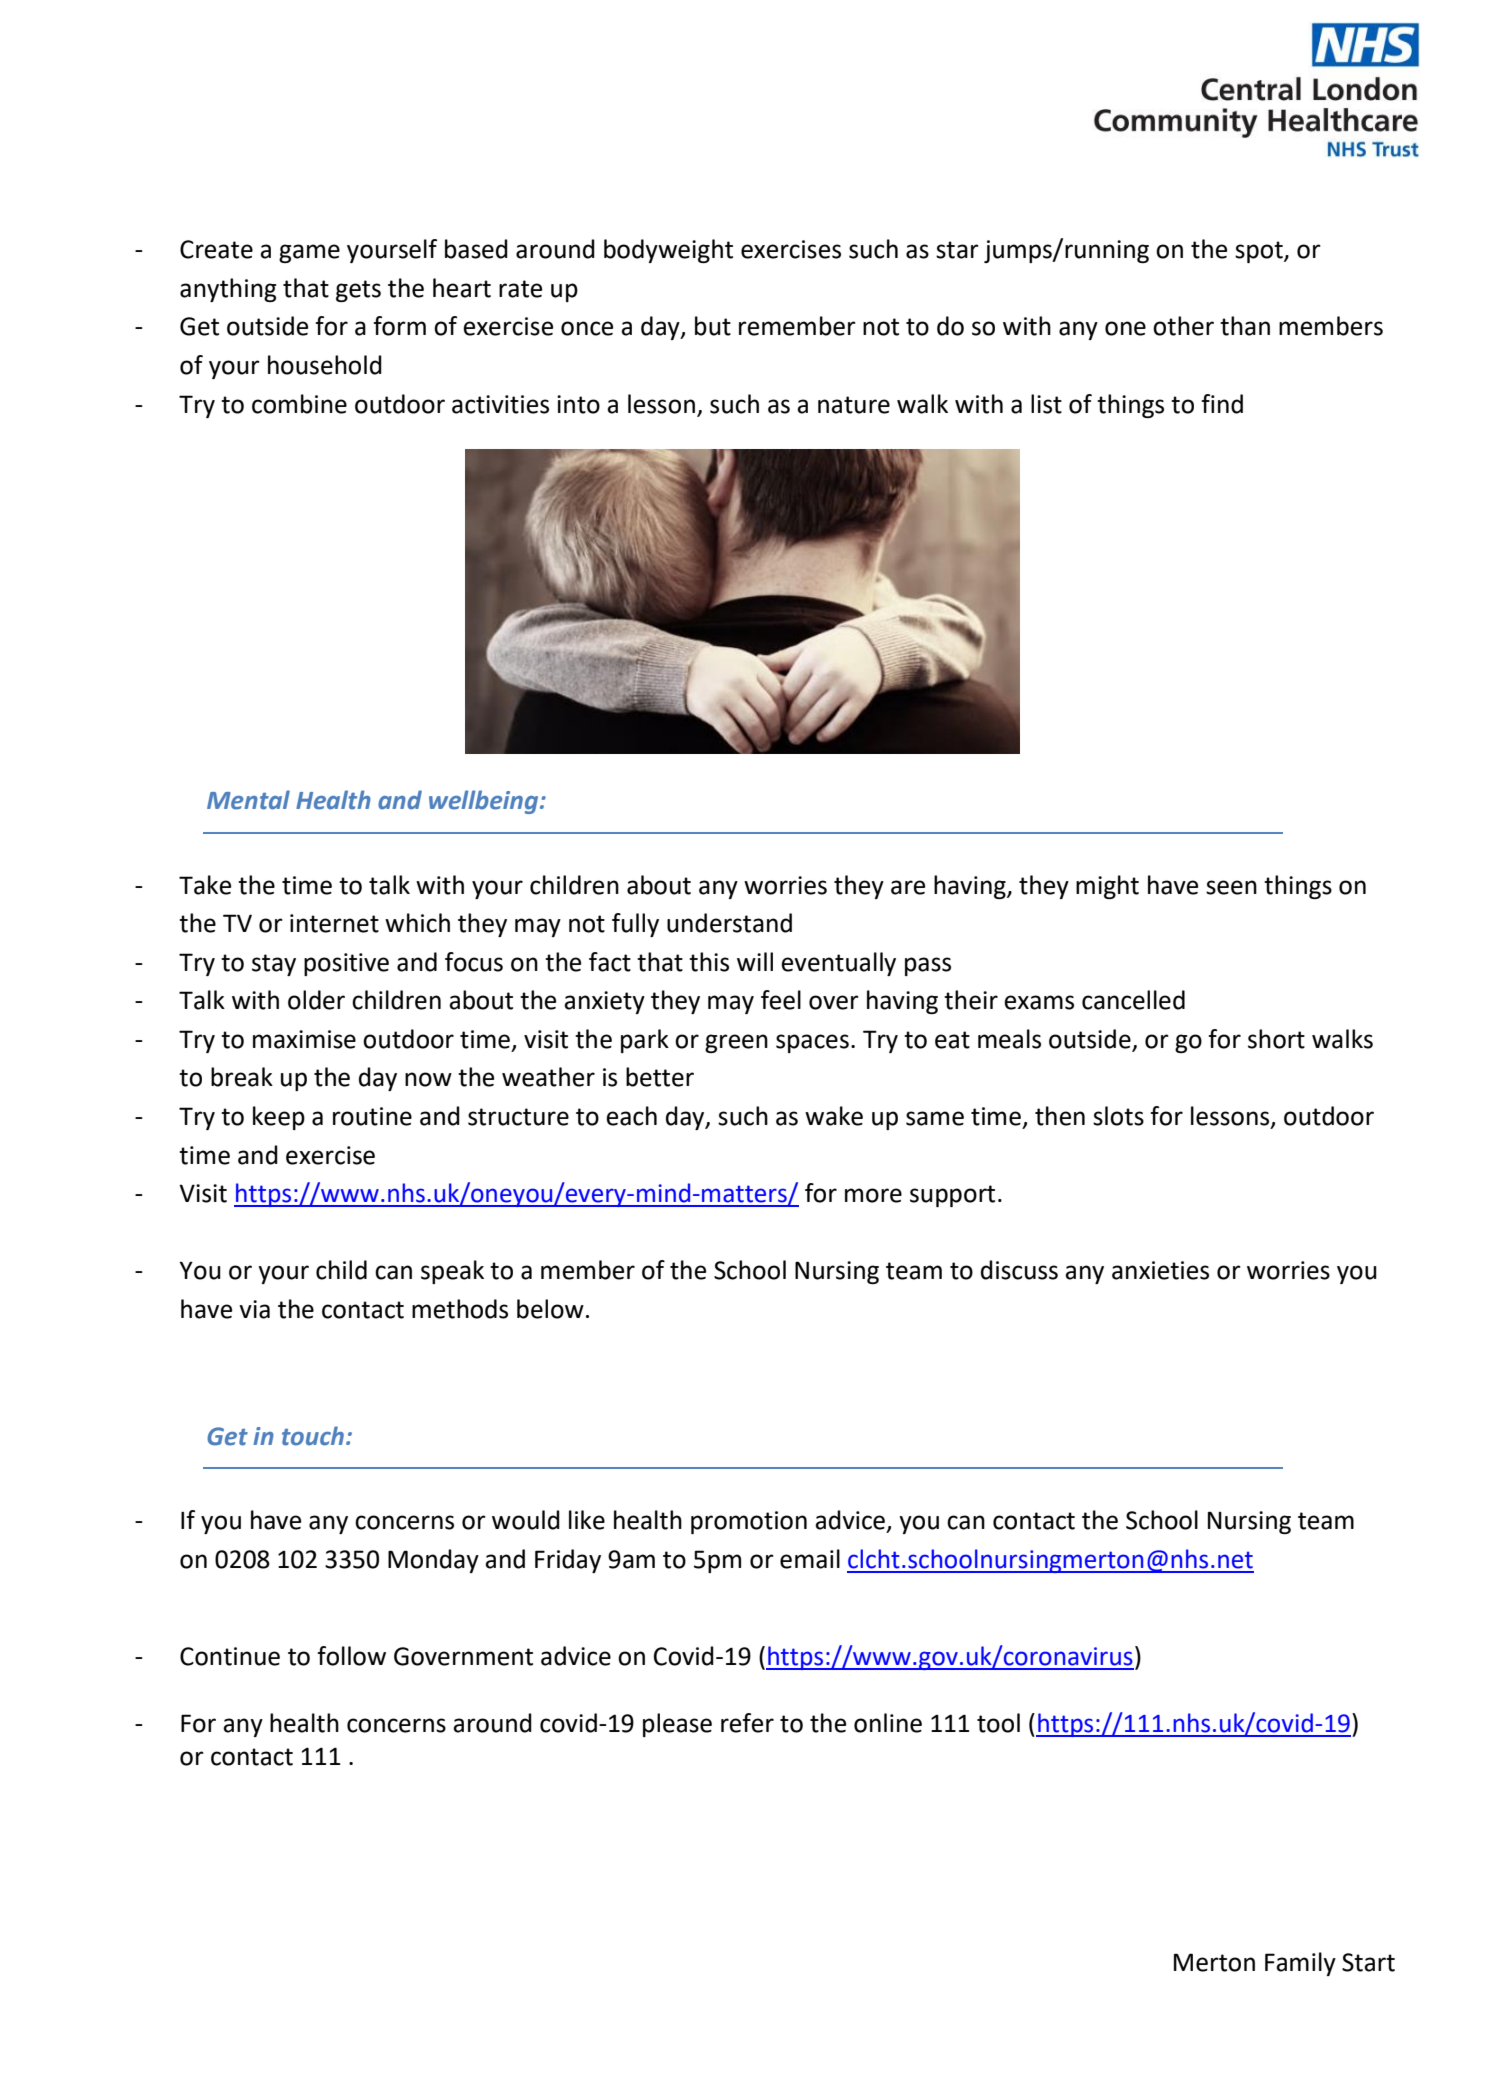 Image resolution: width=1485 pixels, height=2100 pixels. What do you see at coordinates (313, 1436) in the image?
I see `touch` at bounding box center [313, 1436].
